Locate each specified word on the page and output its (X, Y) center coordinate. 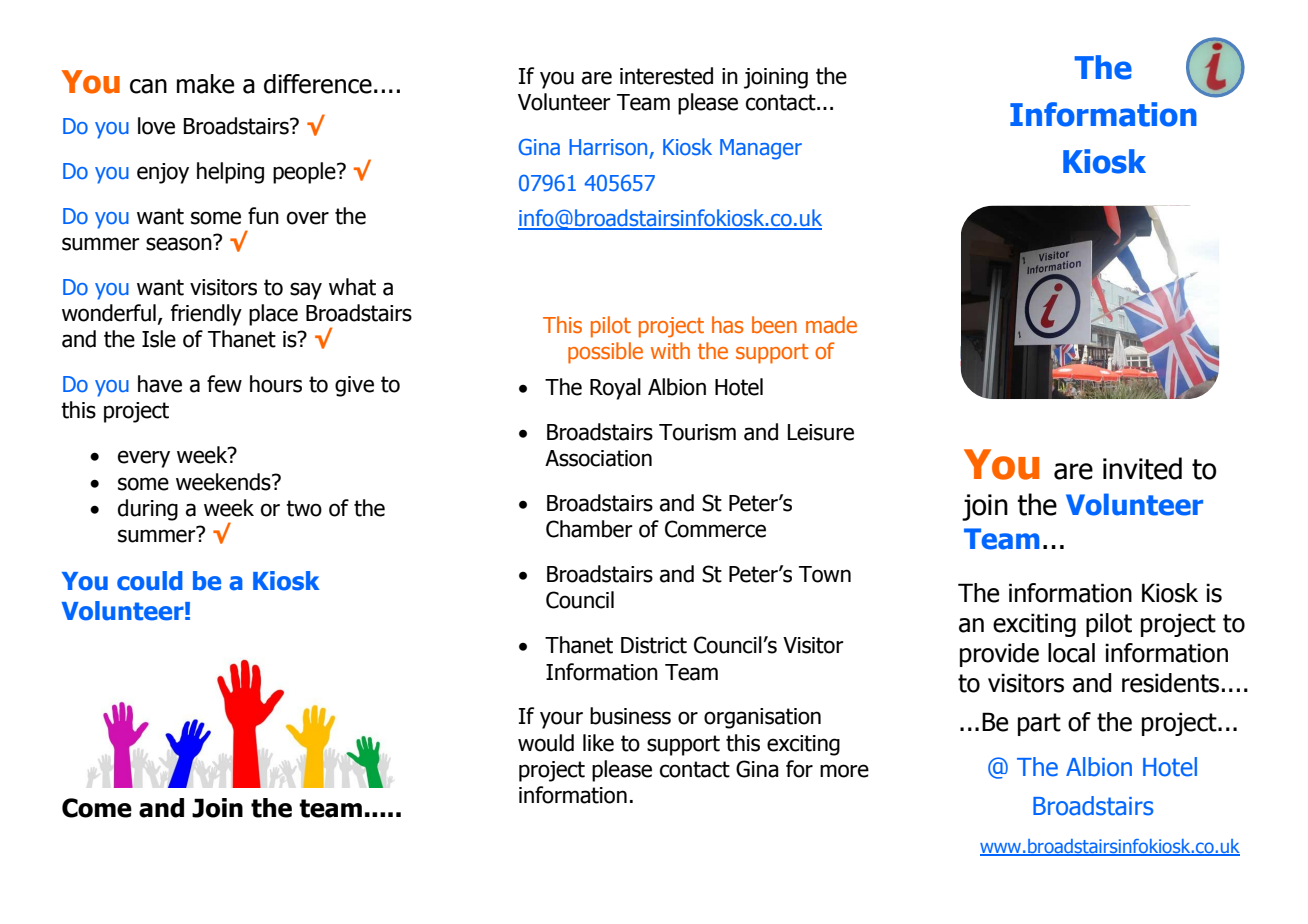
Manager (761, 149)
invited (1142, 468)
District (654, 645)
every (144, 459)
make (205, 84)
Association (598, 458)
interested (666, 76)
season (180, 243)
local (1071, 653)
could (150, 581)
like (598, 743)
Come (97, 808)
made (831, 325)
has (727, 324)
